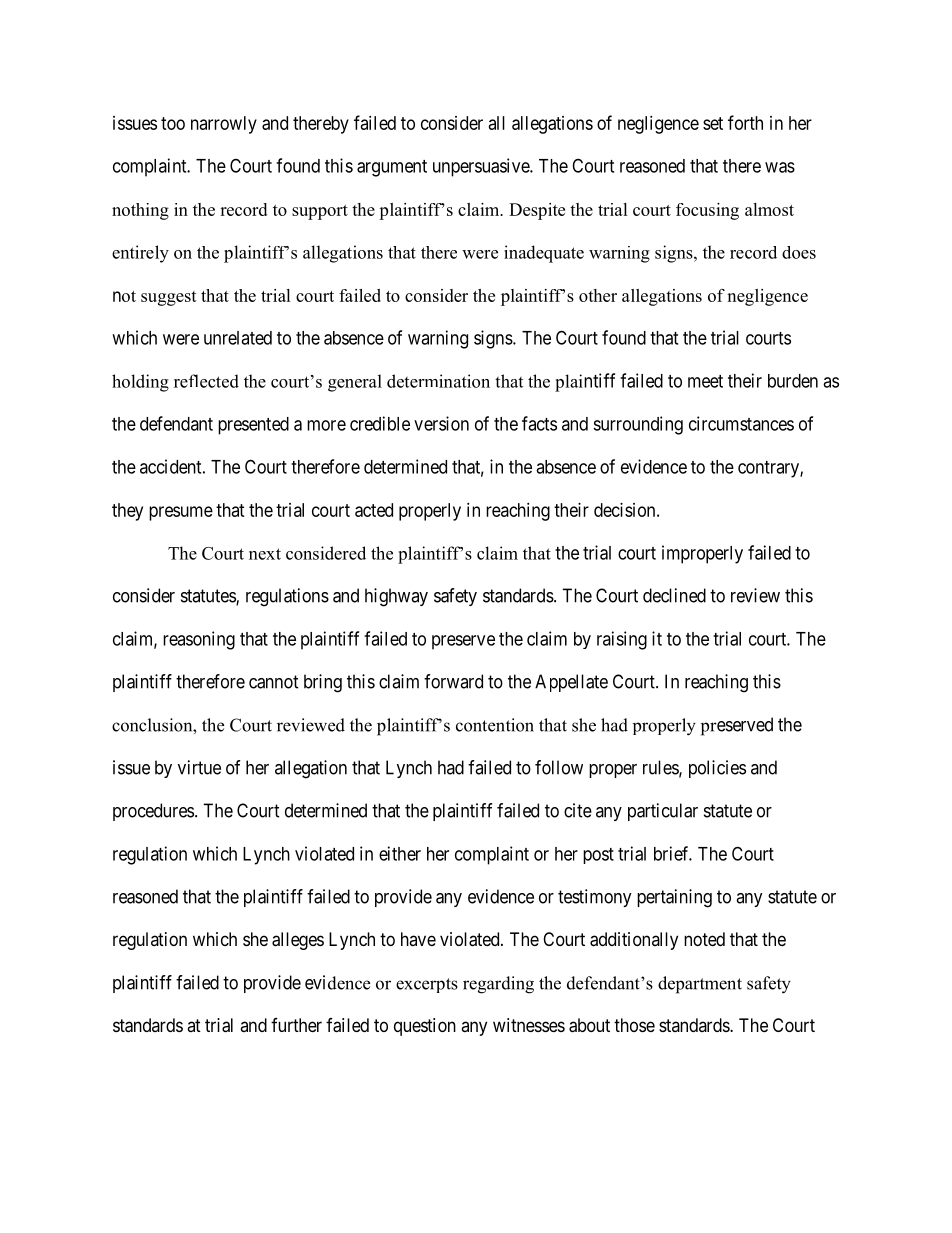 This screenshot has height=1233, width=952. Describe the element at coordinates (265, 554) in the screenshot. I see `next` at that location.
